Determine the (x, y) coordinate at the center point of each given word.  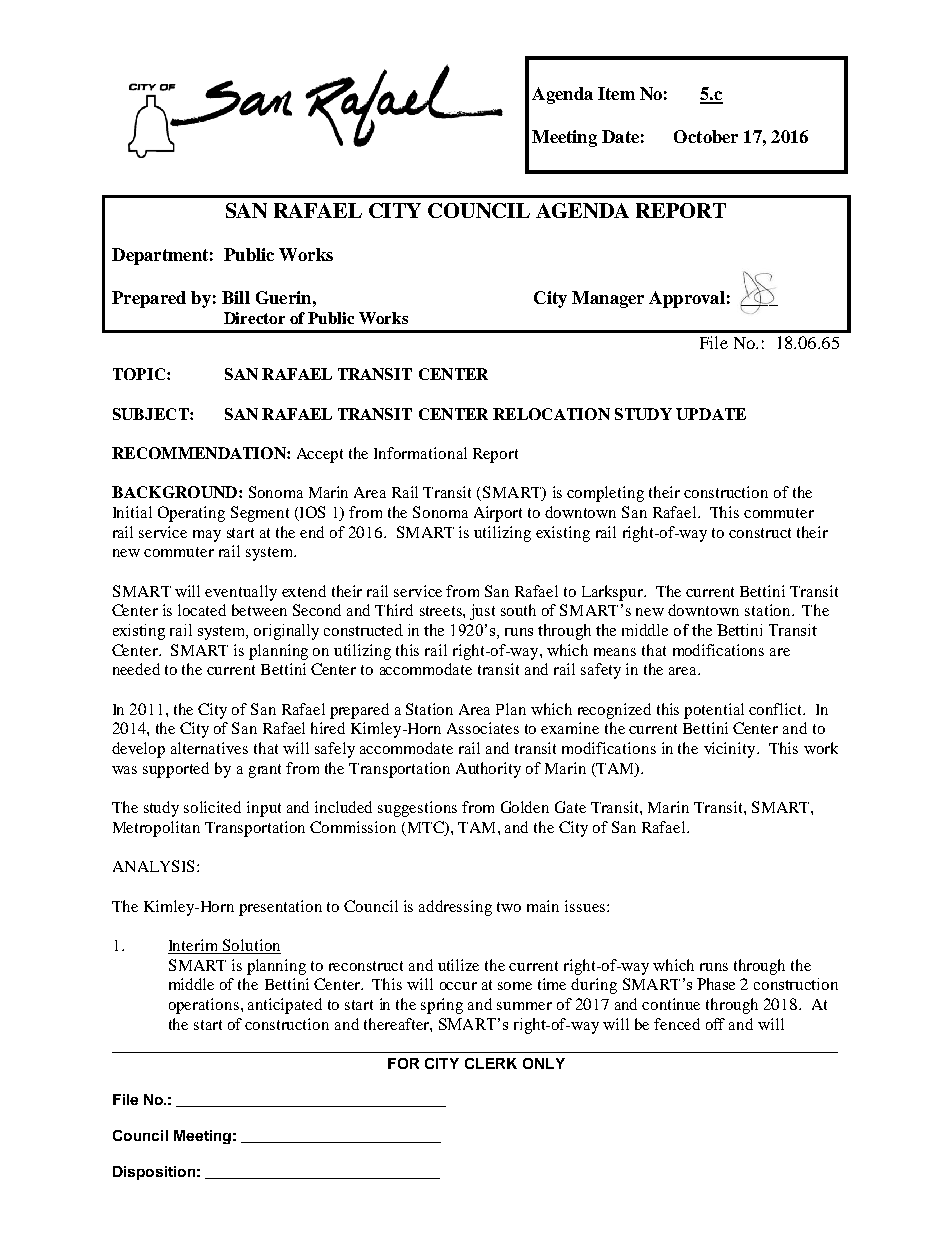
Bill (236, 297)
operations (204, 1006)
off (715, 1024)
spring (442, 1006)
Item (616, 93)
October (706, 136)
